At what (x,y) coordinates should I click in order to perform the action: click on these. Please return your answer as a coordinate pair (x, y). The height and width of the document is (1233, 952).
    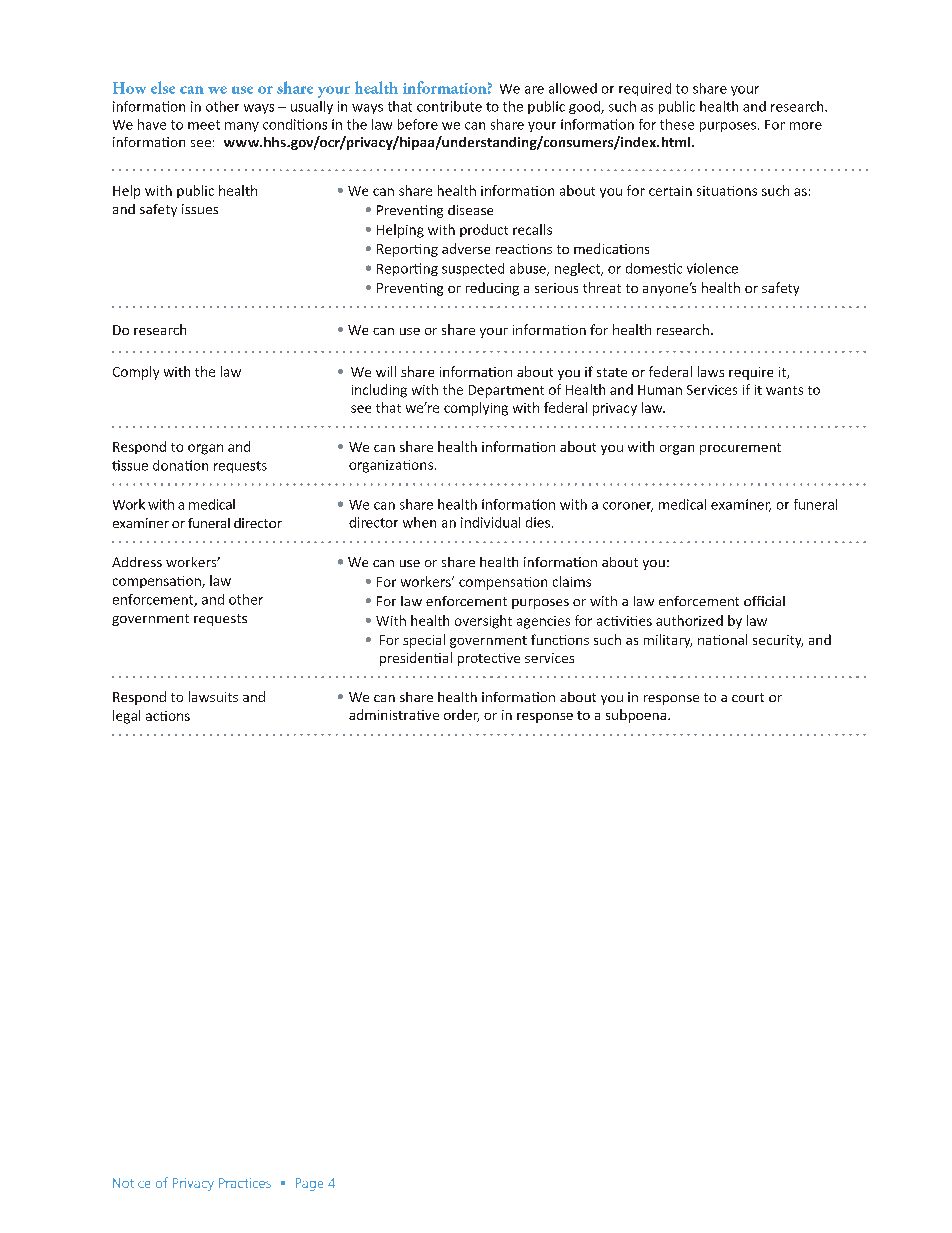
    Looking at the image, I should click on (677, 124).
